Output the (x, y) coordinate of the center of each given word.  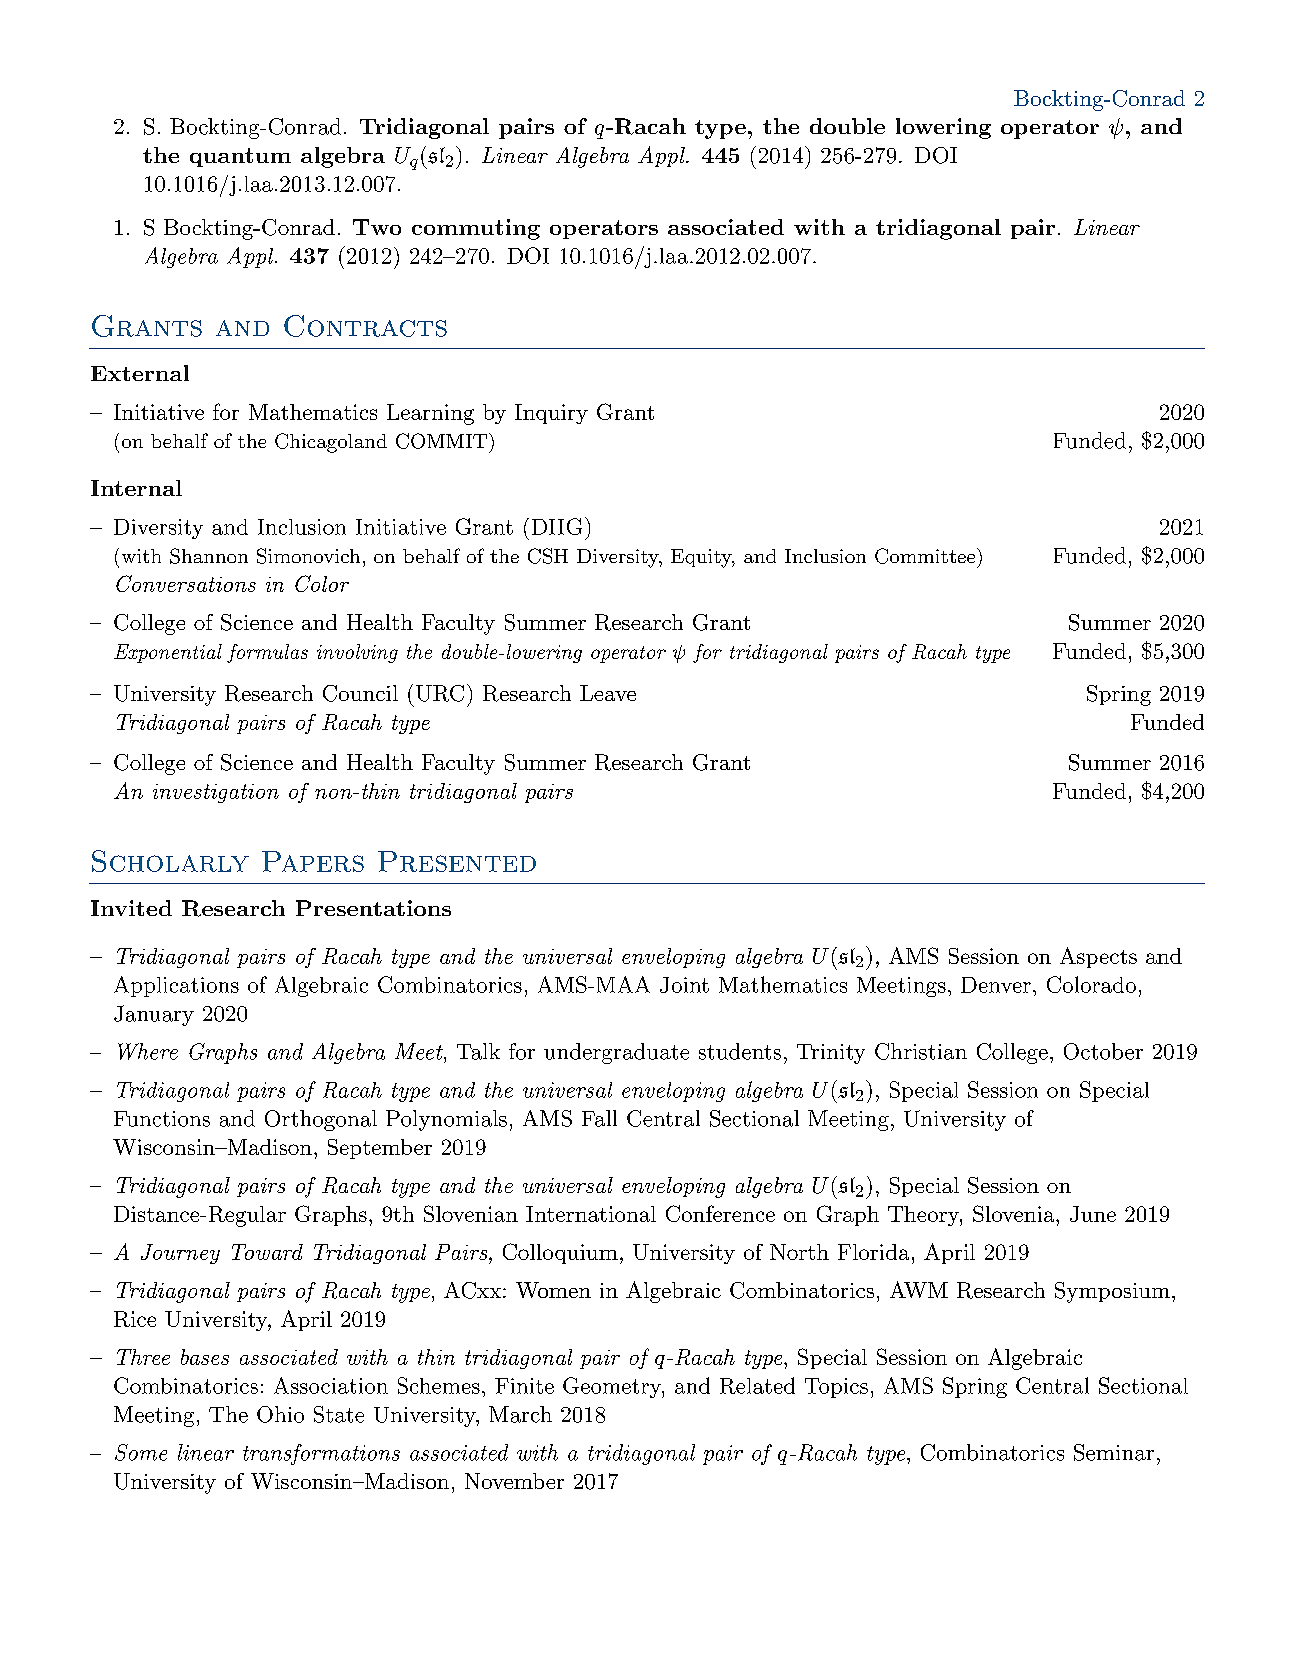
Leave (608, 693)
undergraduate (616, 1053)
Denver (996, 985)
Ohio (280, 1414)
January (154, 1015)
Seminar (1114, 1452)
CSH (548, 556)
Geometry (613, 1387)
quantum (240, 157)
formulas (267, 653)
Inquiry (551, 414)
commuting (476, 229)
